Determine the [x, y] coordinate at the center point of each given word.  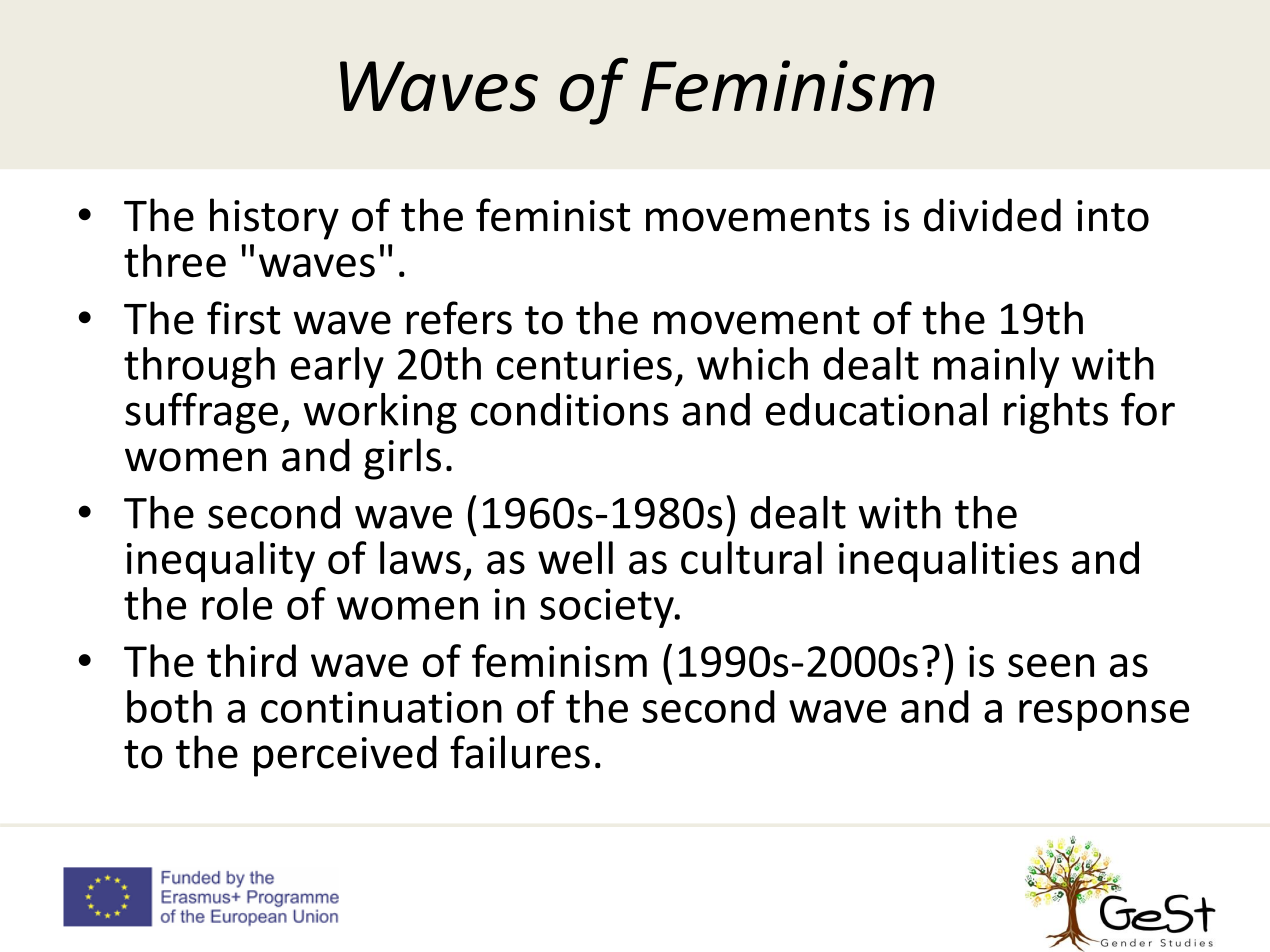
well [575, 557]
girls [402, 459]
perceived [345, 756]
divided [992, 215]
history [274, 219]
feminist [553, 215]
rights [1056, 413]
